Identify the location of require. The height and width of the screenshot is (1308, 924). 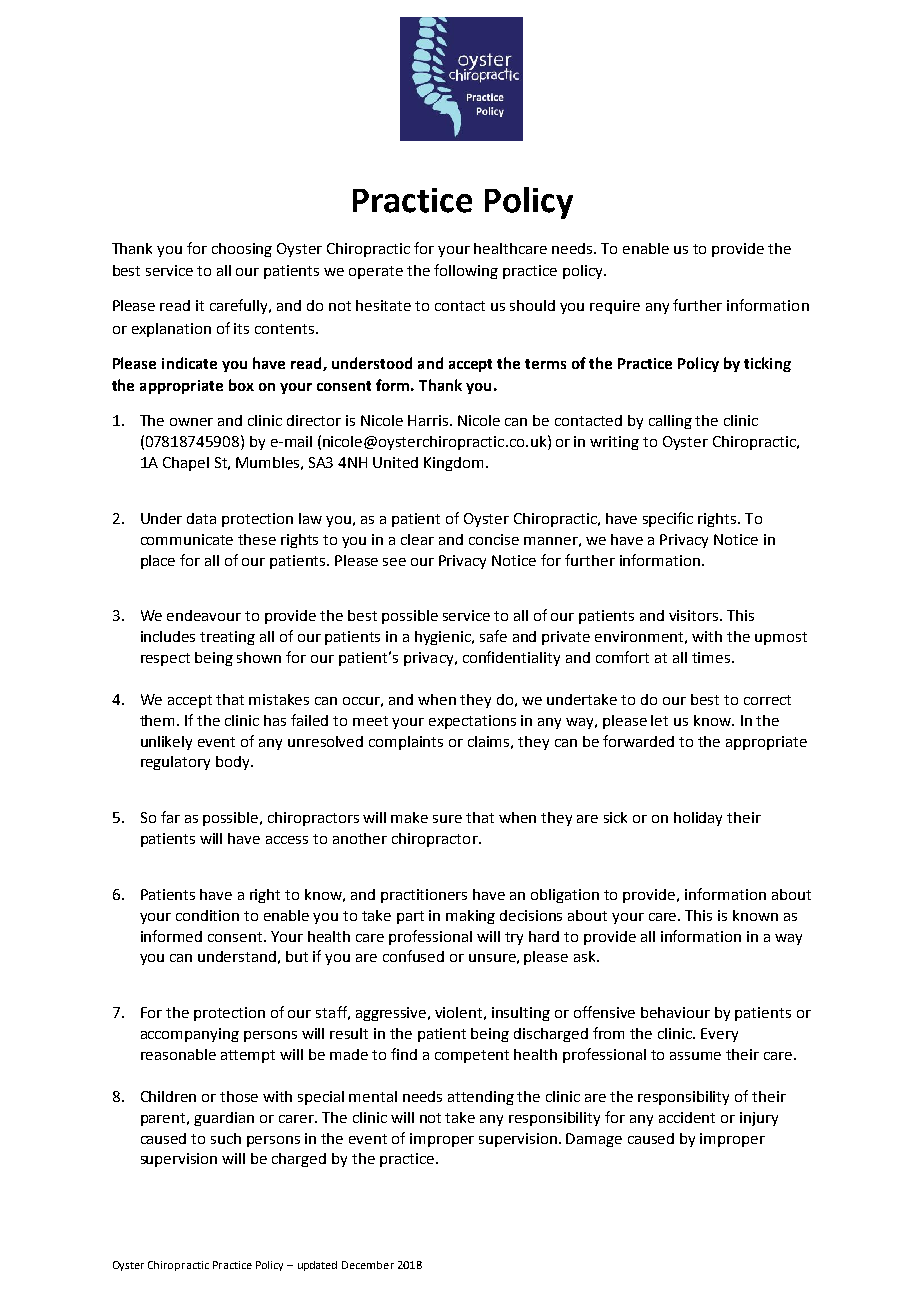
(615, 307).
